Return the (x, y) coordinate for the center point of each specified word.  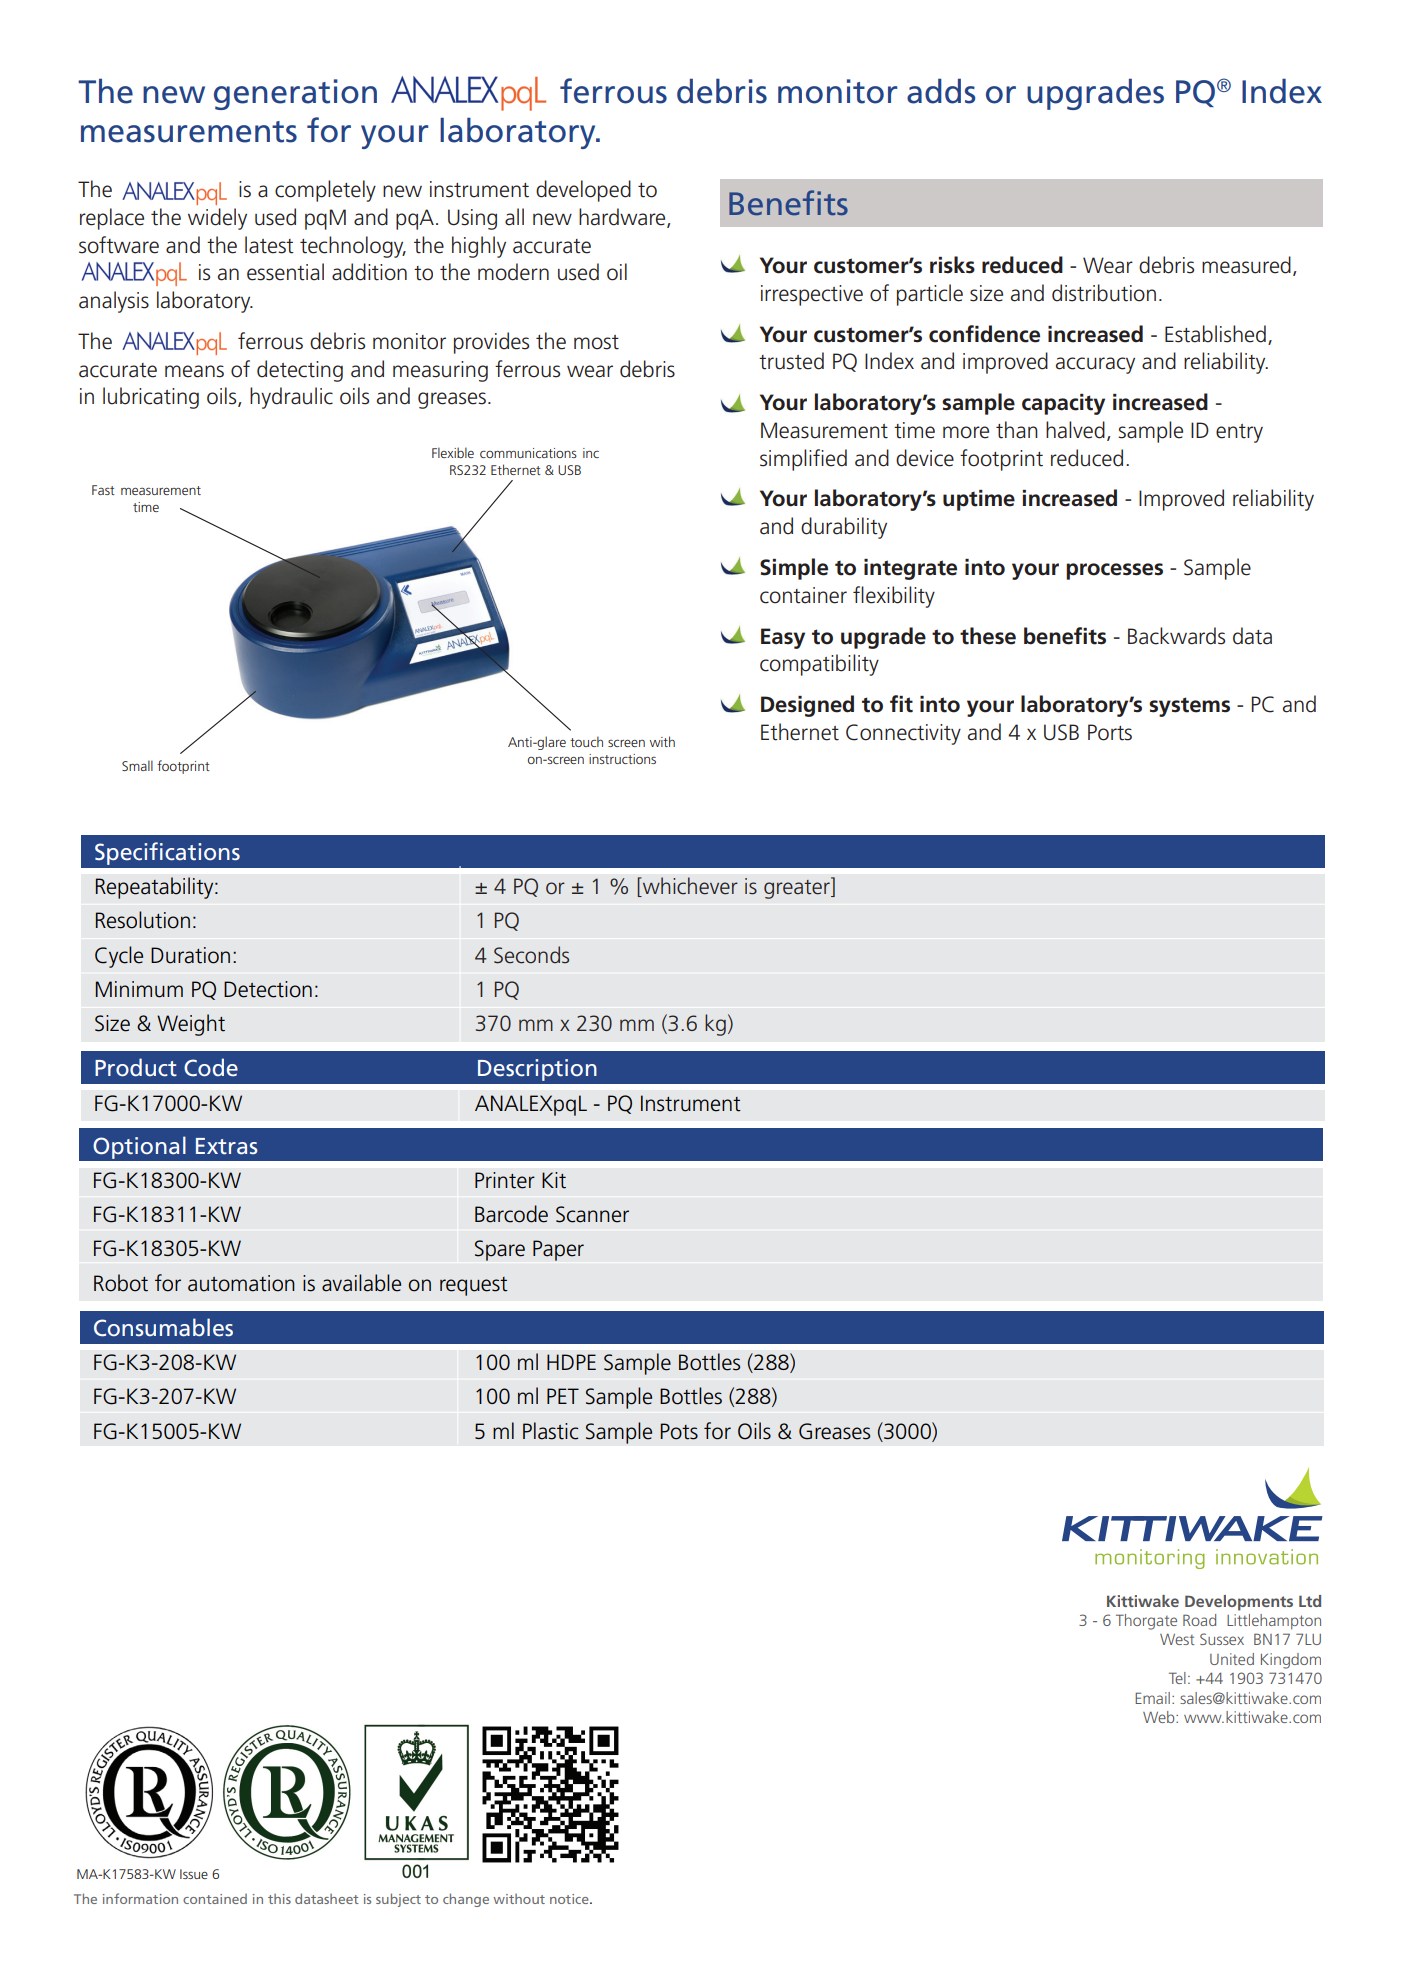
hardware (623, 218)
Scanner (592, 1214)
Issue (194, 1874)
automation (241, 1283)
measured (1246, 265)
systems (1189, 707)
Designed (807, 706)
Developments (1239, 1603)
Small (137, 765)
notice (570, 1899)
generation (295, 94)
